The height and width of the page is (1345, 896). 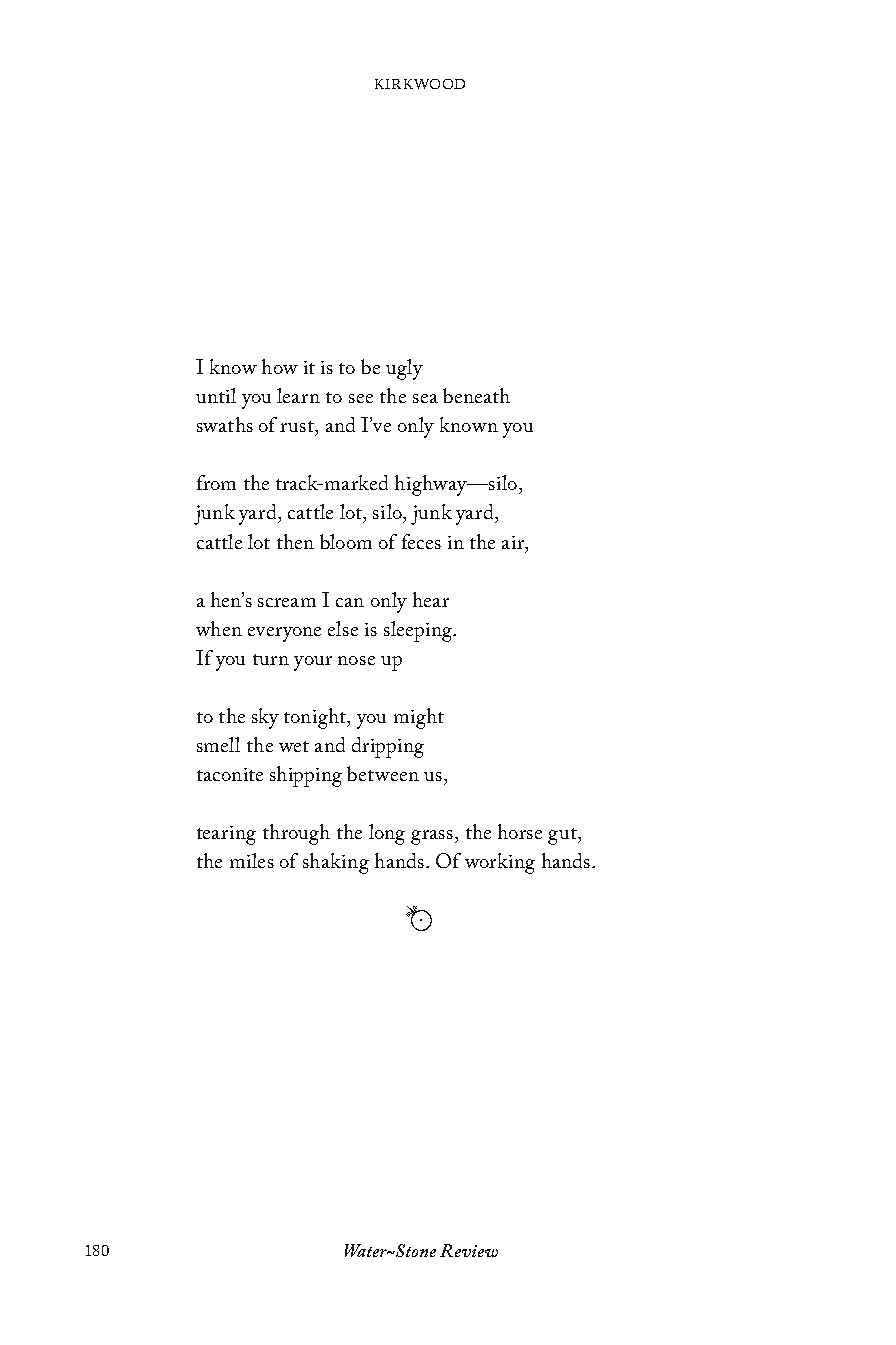 I want to click on miles, so click(x=252, y=860).
